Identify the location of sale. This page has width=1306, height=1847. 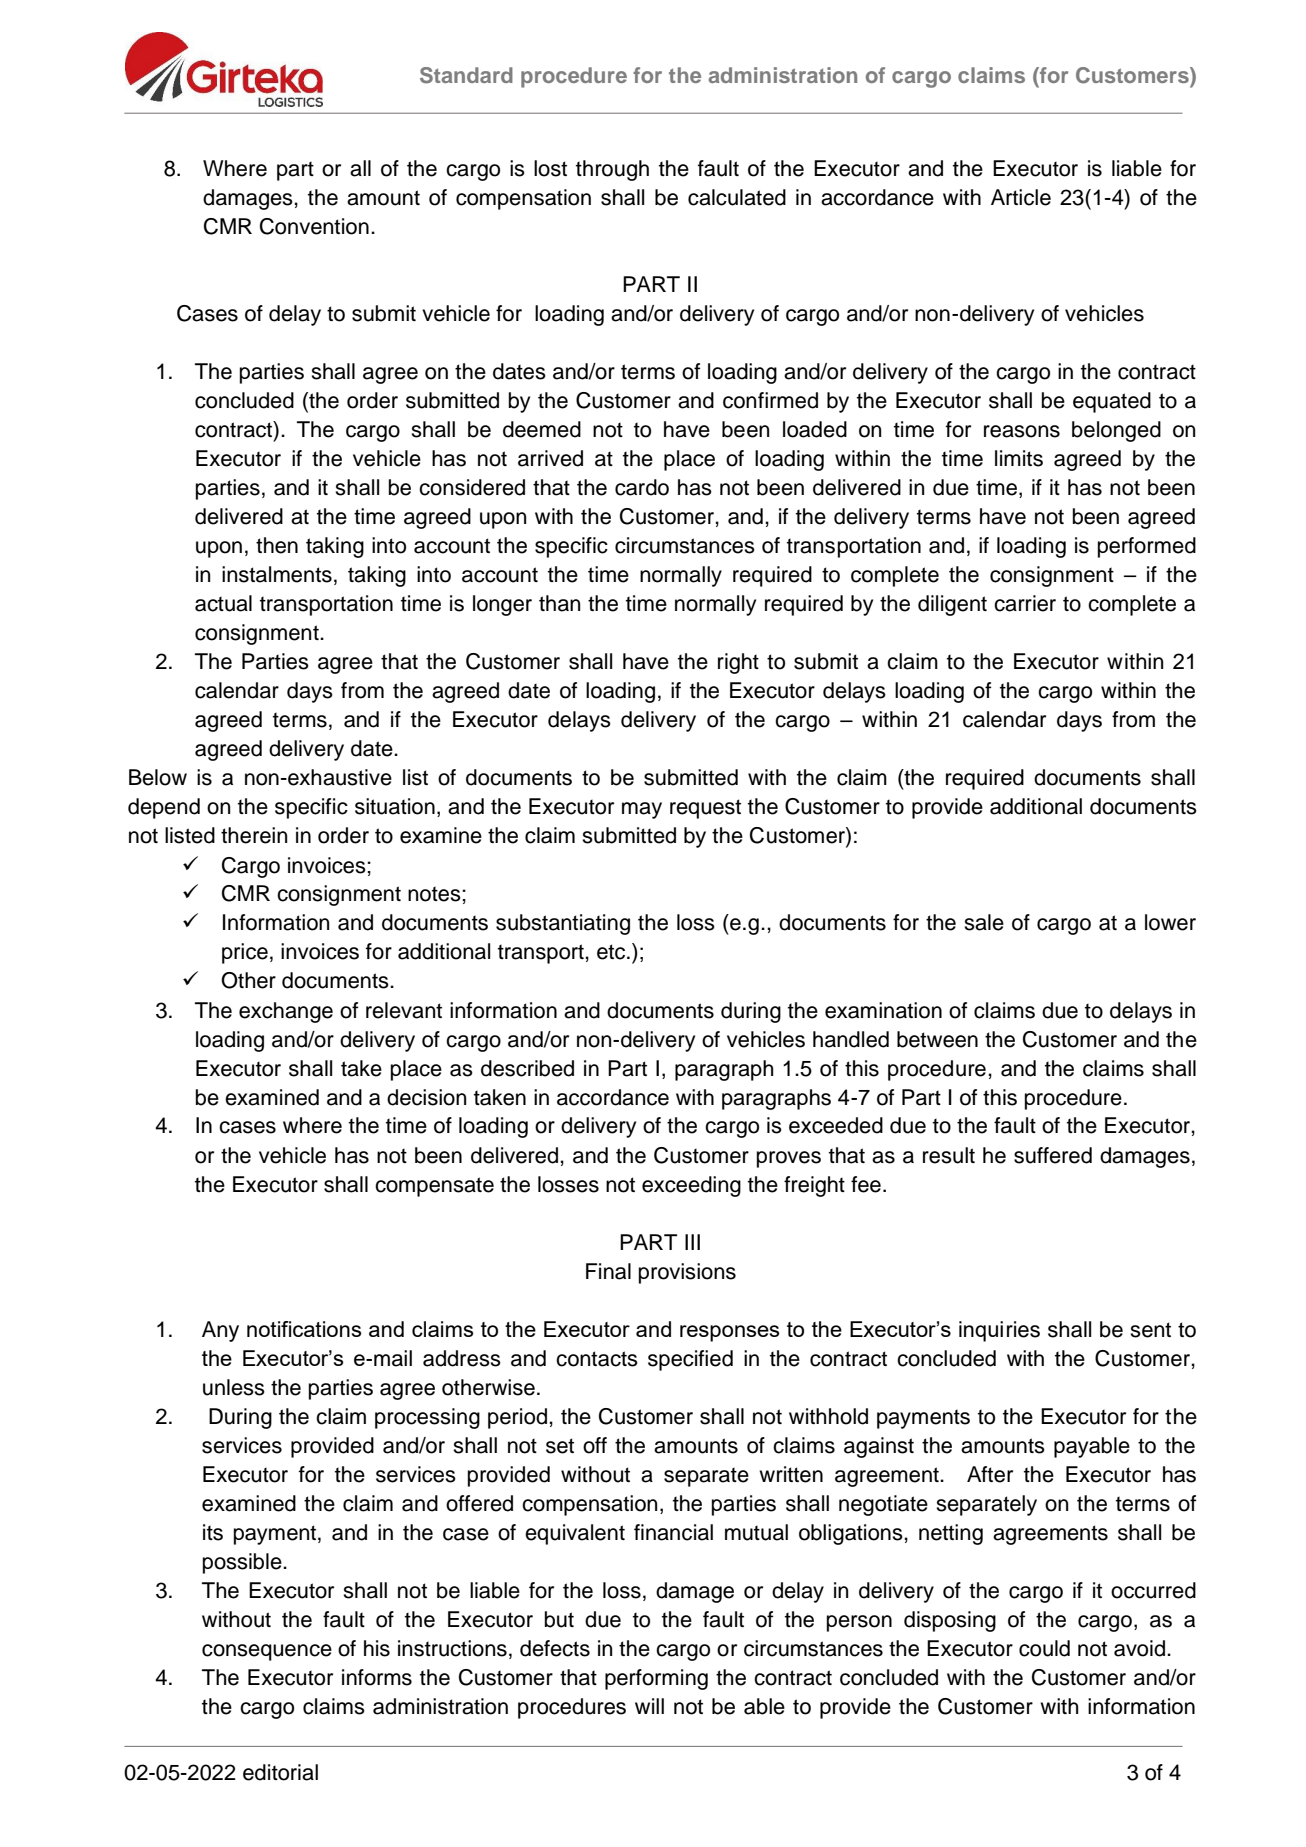
(984, 922).
